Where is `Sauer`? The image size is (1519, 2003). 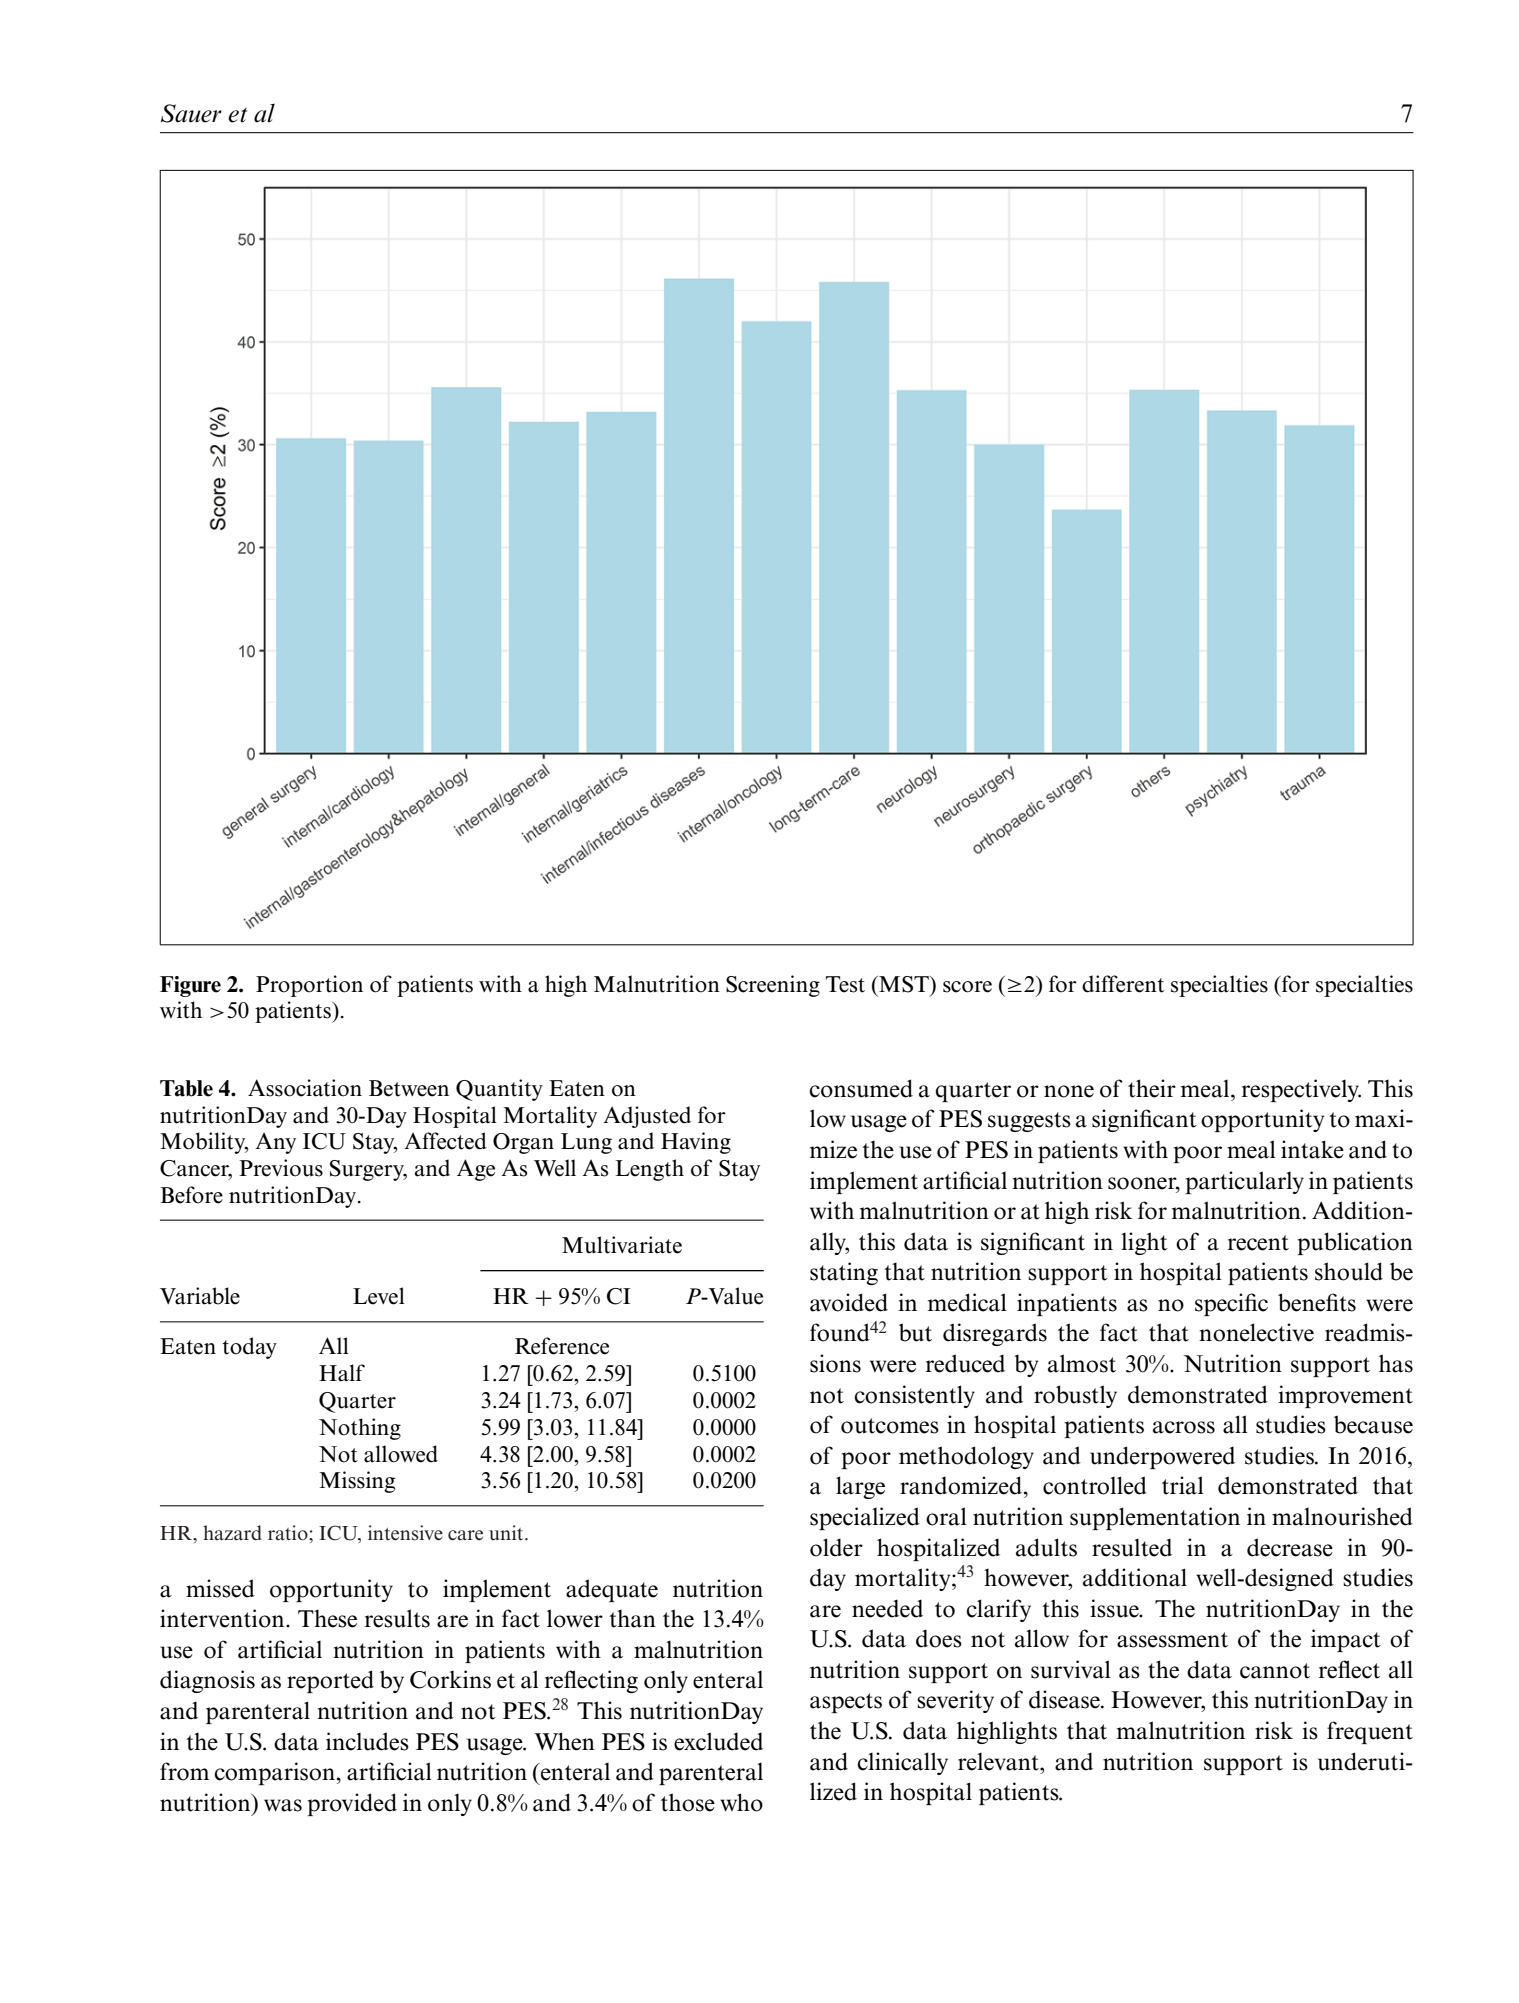
Sauer is located at coordinates (191, 113).
